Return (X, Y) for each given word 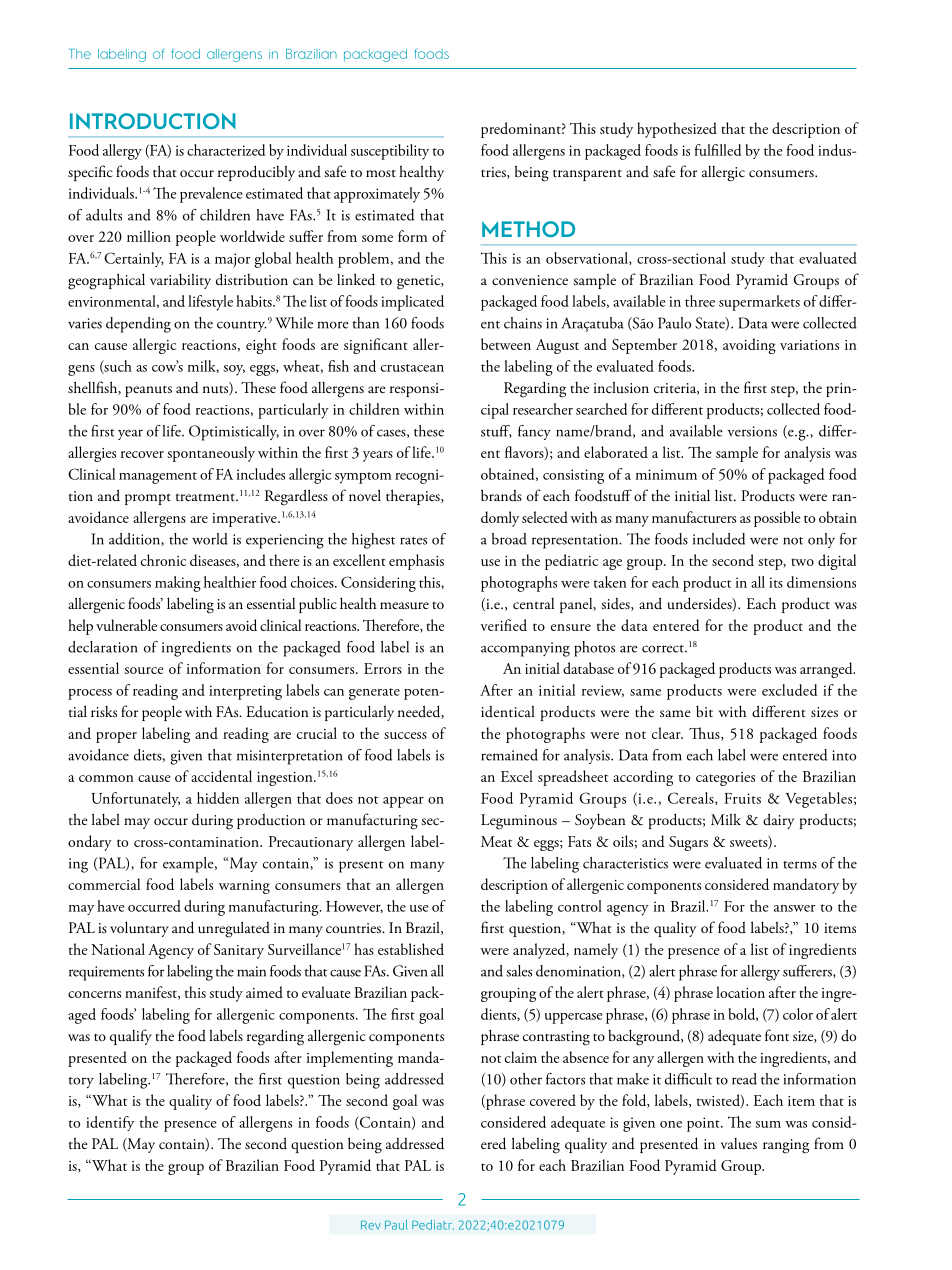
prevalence (211, 195)
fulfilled (718, 150)
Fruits (742, 798)
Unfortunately (135, 799)
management (158, 478)
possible (777, 519)
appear (403, 802)
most (381, 173)
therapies (414, 497)
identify (110, 1123)
